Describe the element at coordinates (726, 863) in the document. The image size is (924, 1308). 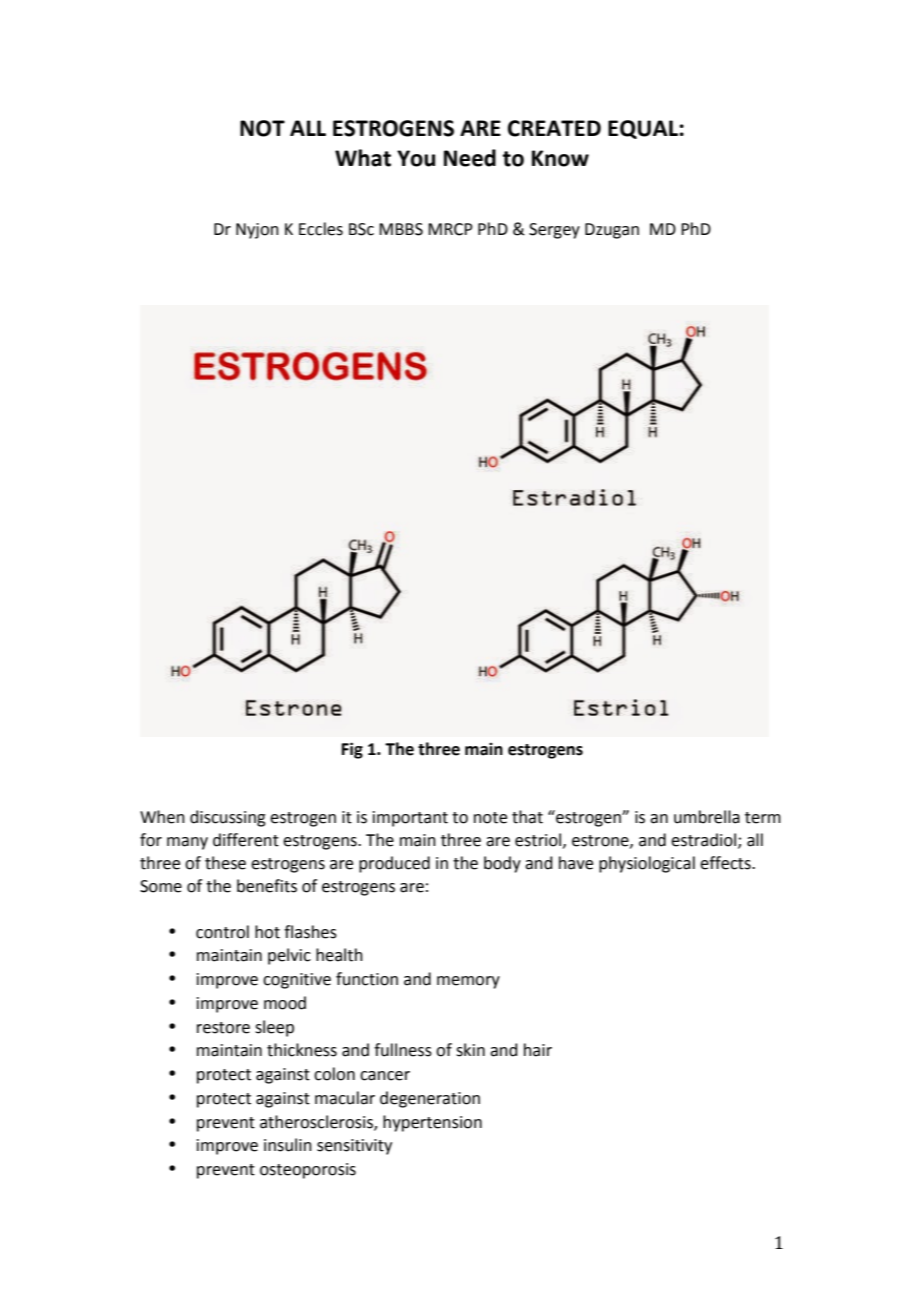
I see `effects` at that location.
